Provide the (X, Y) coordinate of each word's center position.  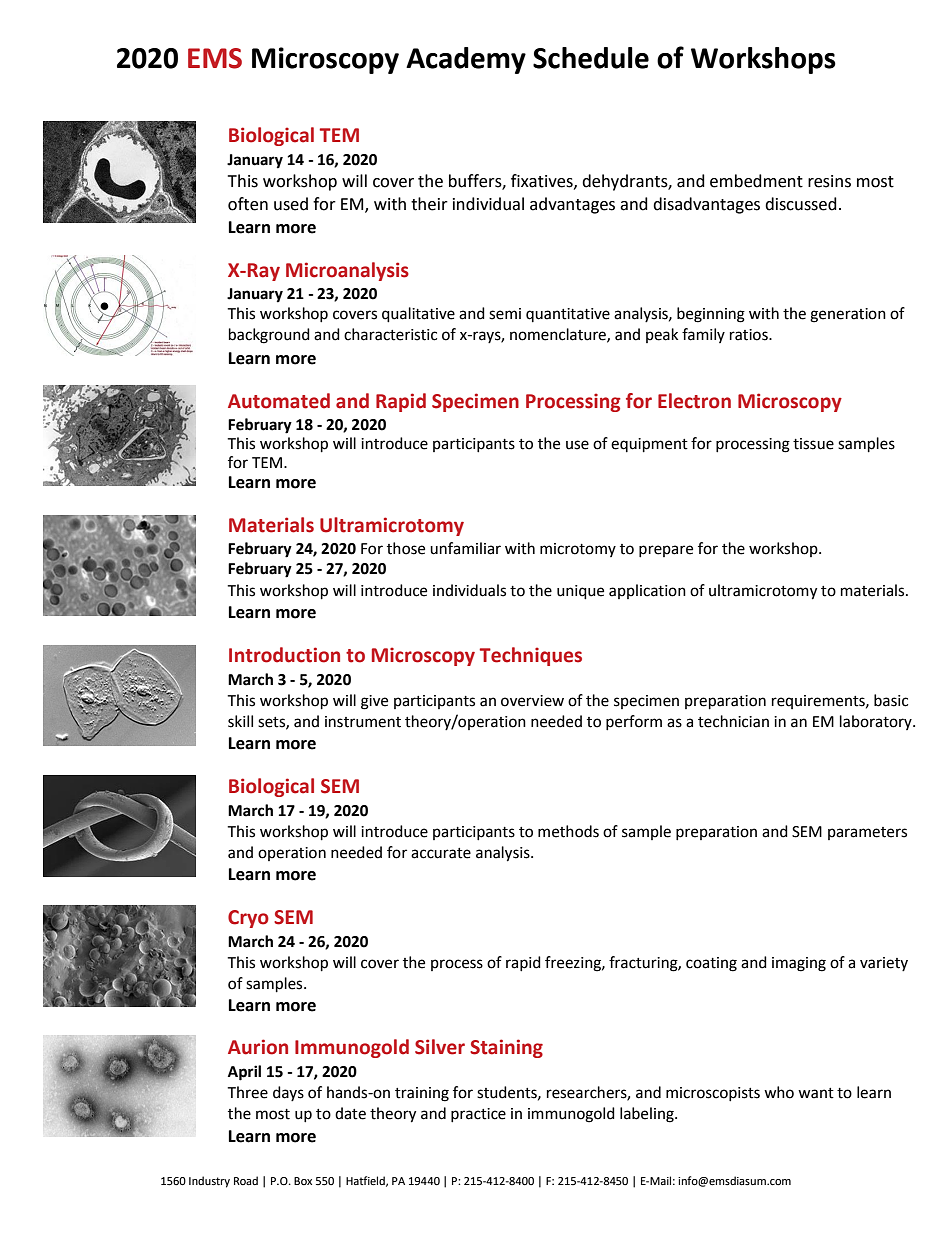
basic (891, 700)
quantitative (568, 315)
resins (829, 181)
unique (580, 592)
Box (303, 1181)
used (291, 204)
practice (478, 1115)
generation (848, 315)
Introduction (284, 655)
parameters (867, 833)
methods (568, 831)
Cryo (248, 919)
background (269, 336)
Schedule (591, 58)
